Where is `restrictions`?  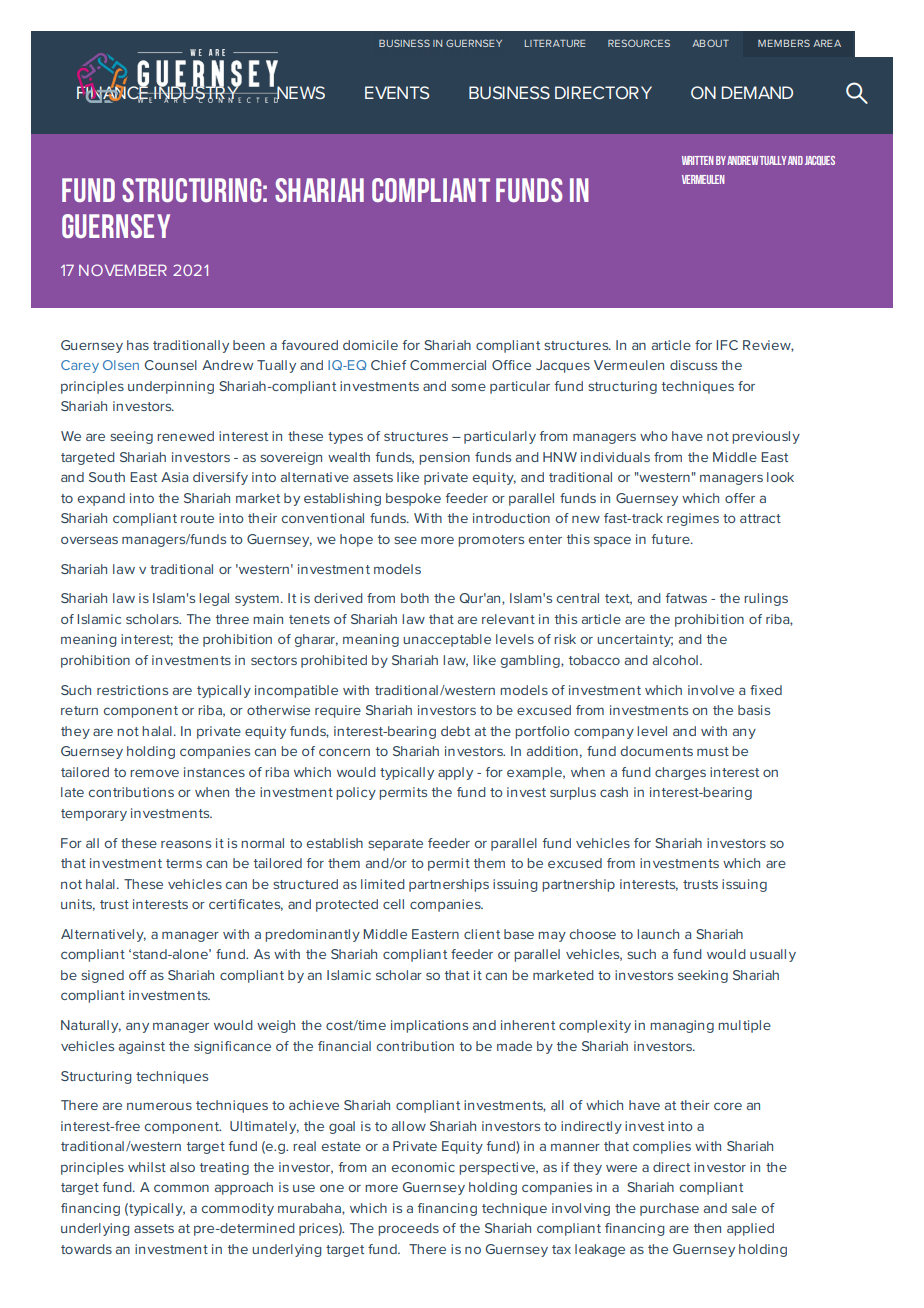
restrictions is located at coordinates (132, 690).
